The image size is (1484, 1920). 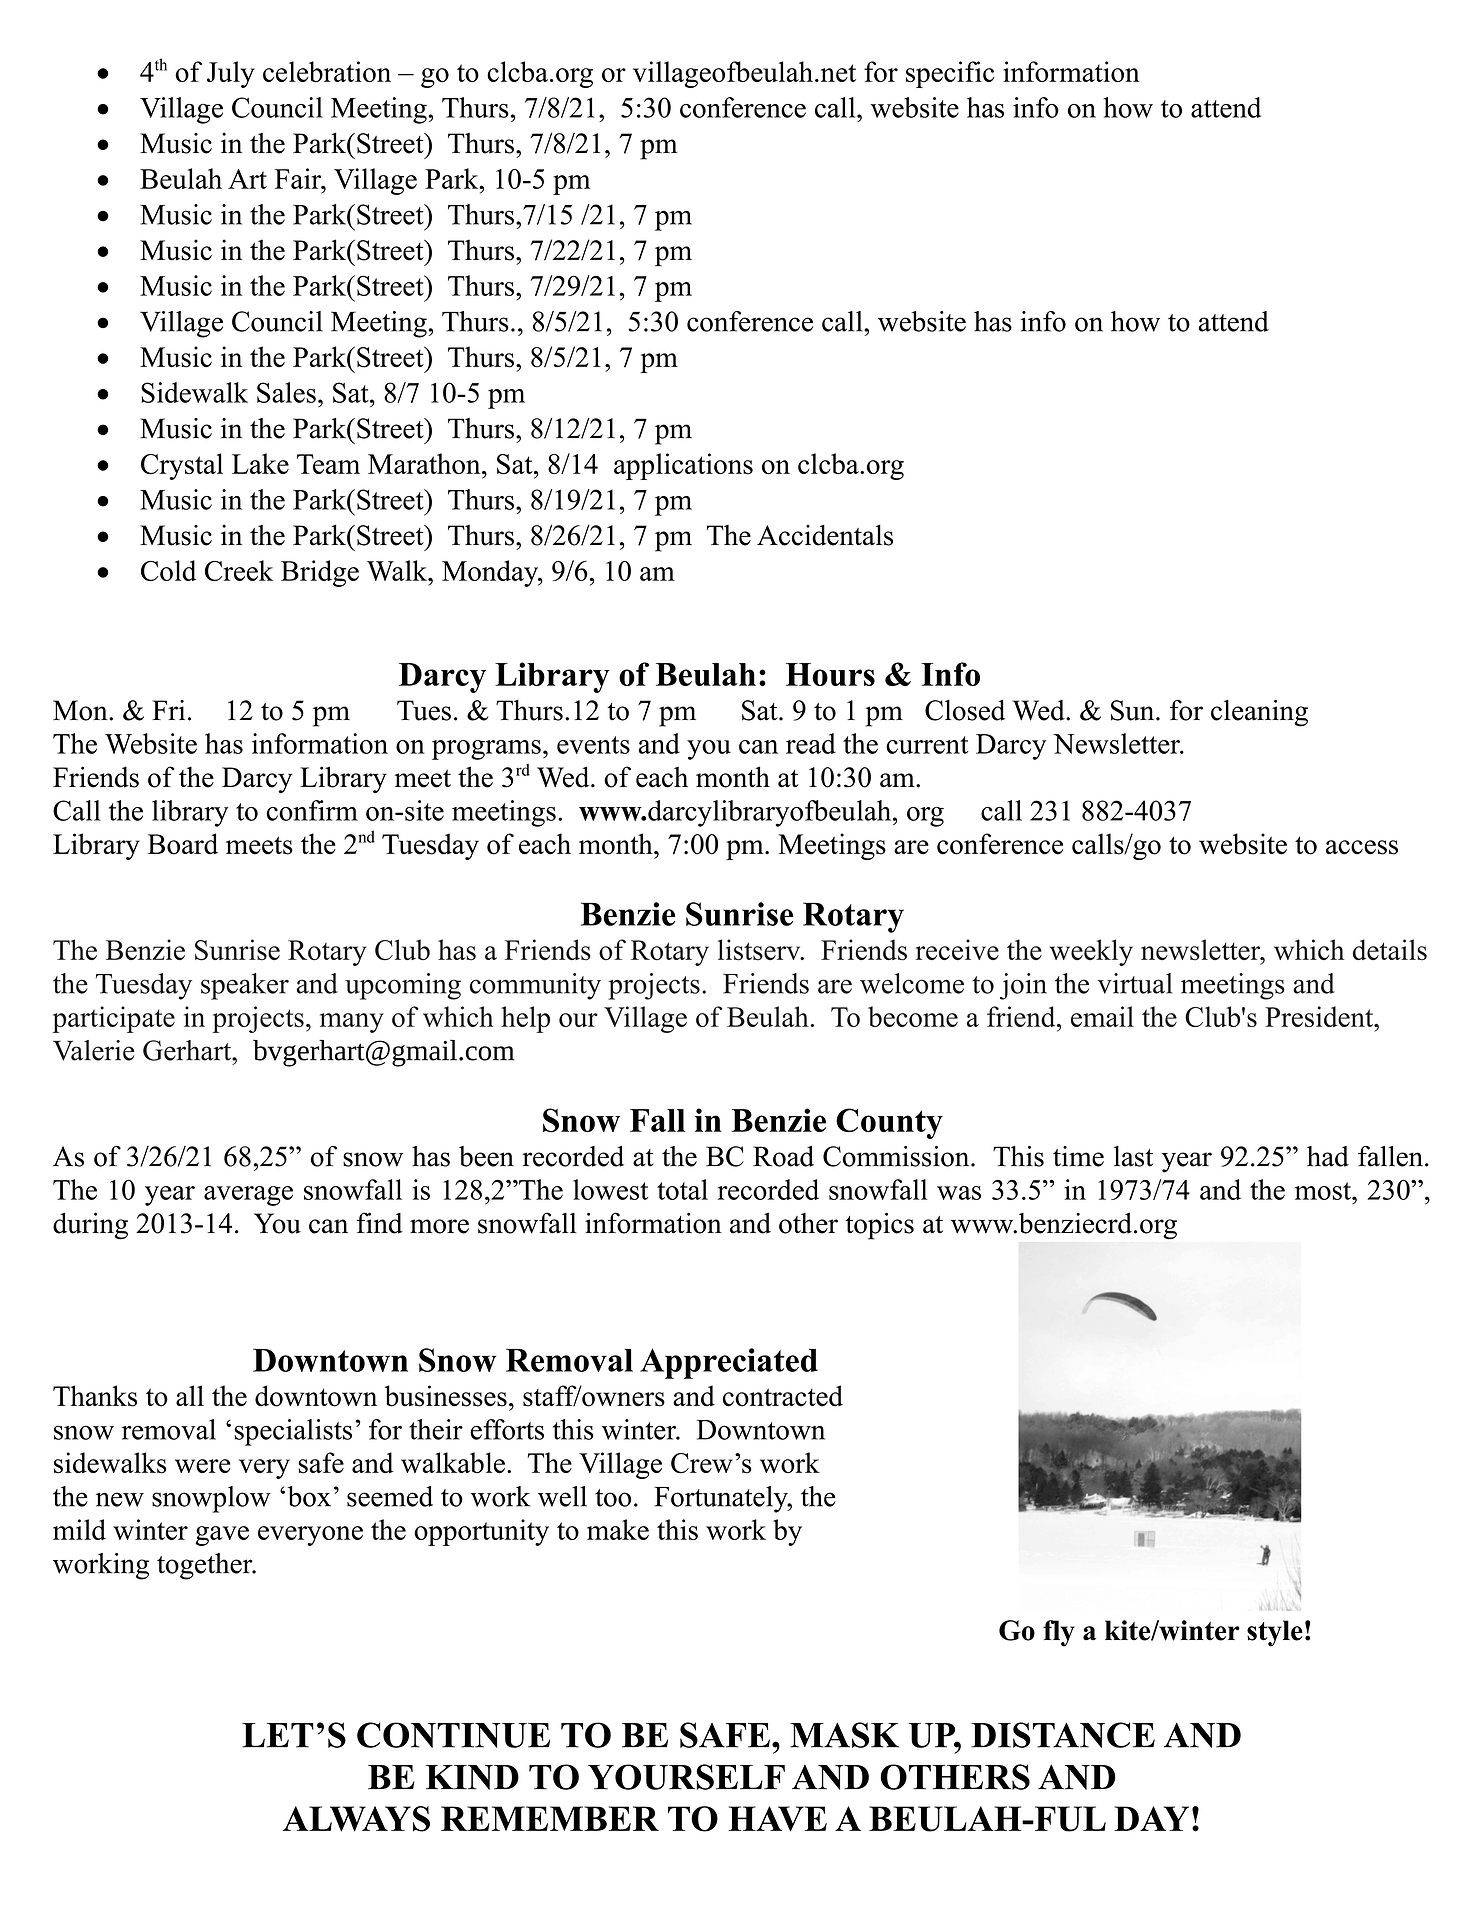 What do you see at coordinates (1135, 983) in the document?
I see `virtual` at bounding box center [1135, 983].
